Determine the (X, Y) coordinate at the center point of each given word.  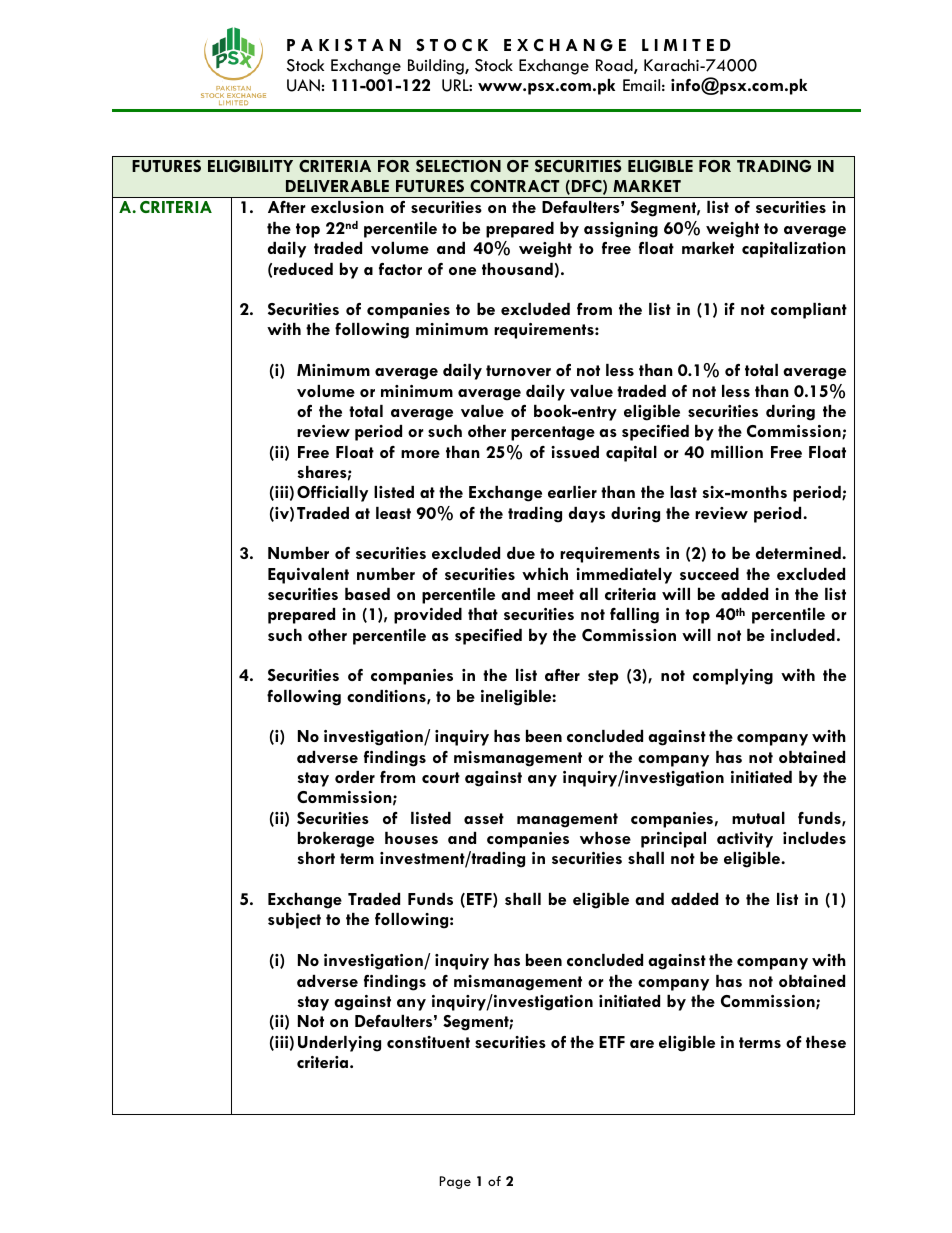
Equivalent (308, 576)
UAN (303, 85)
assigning (621, 230)
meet (555, 594)
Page (455, 1182)
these (826, 1042)
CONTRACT (514, 186)
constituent (428, 1042)
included (803, 635)
